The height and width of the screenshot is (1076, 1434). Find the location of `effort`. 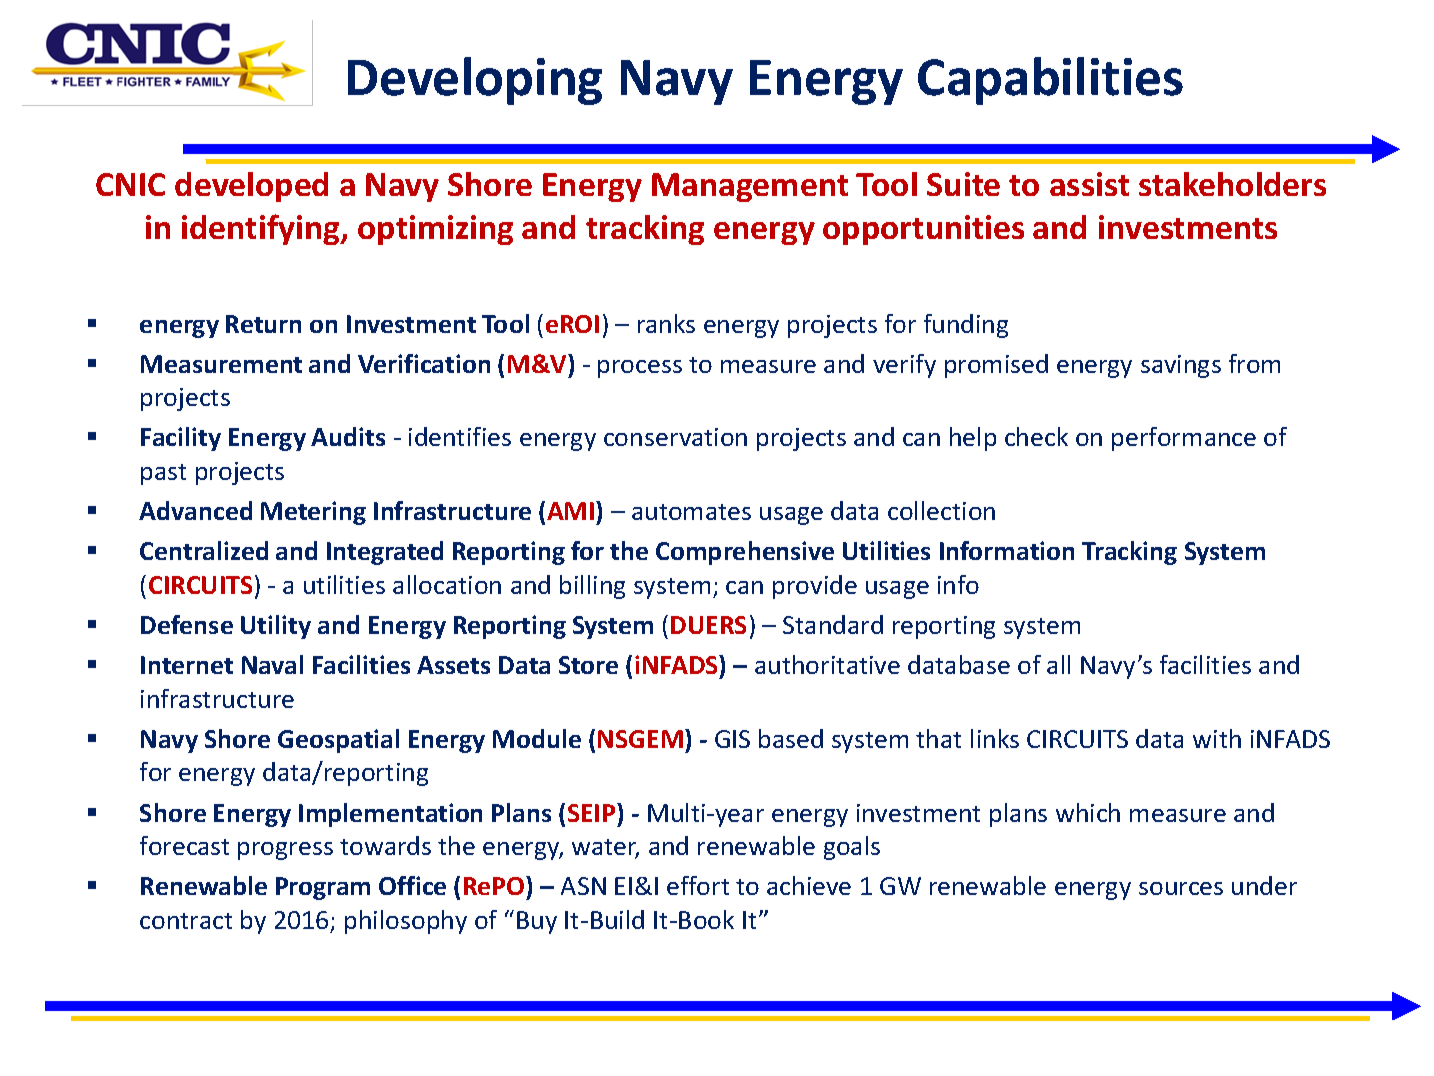

effort is located at coordinates (698, 885).
